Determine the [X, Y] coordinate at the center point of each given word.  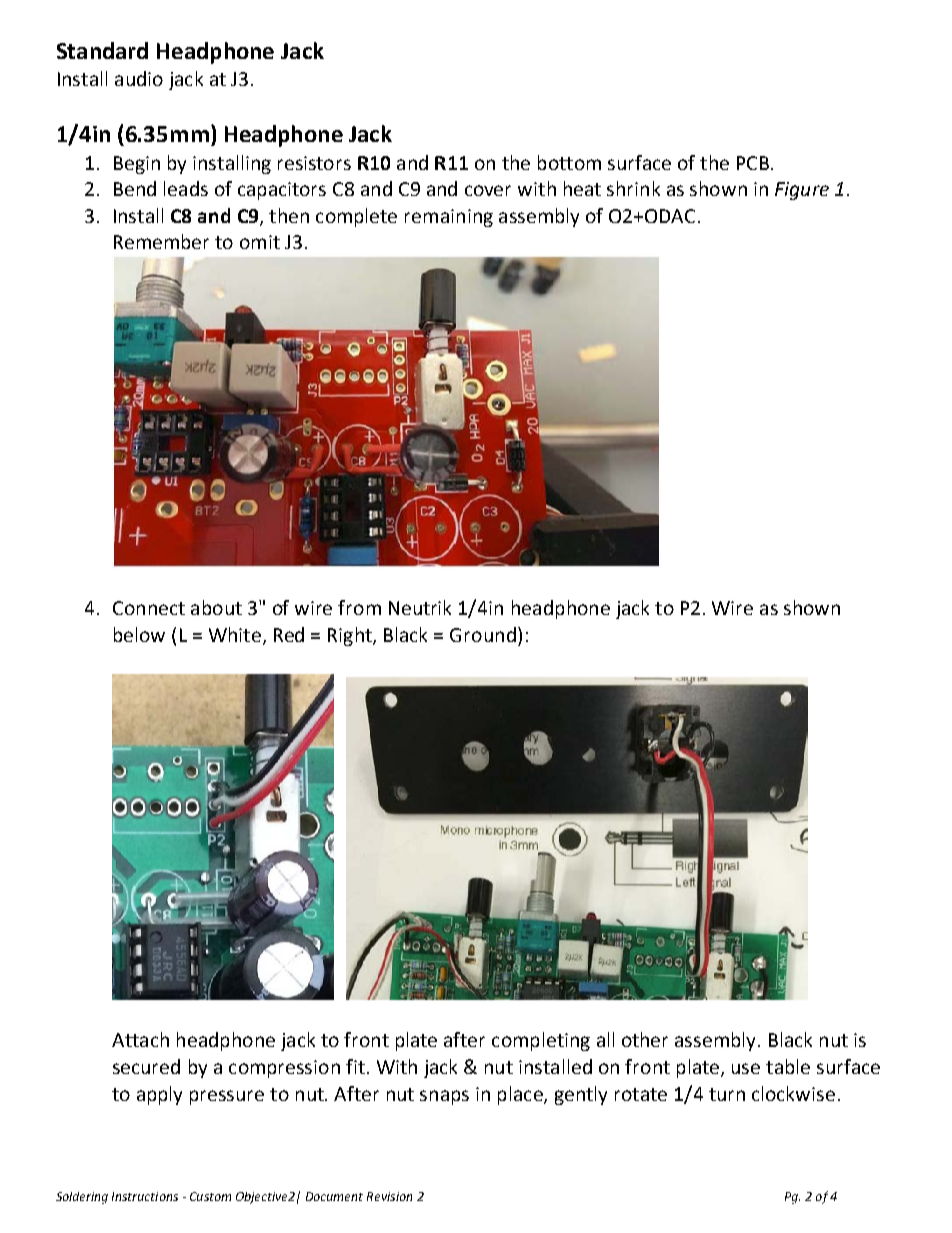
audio [139, 78]
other [645, 1039]
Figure [802, 191]
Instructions [145, 1196]
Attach [140, 1039]
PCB [753, 163]
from [359, 607]
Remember [161, 241]
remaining [449, 218]
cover [488, 190]
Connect [149, 608]
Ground [483, 634]
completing [541, 1041]
